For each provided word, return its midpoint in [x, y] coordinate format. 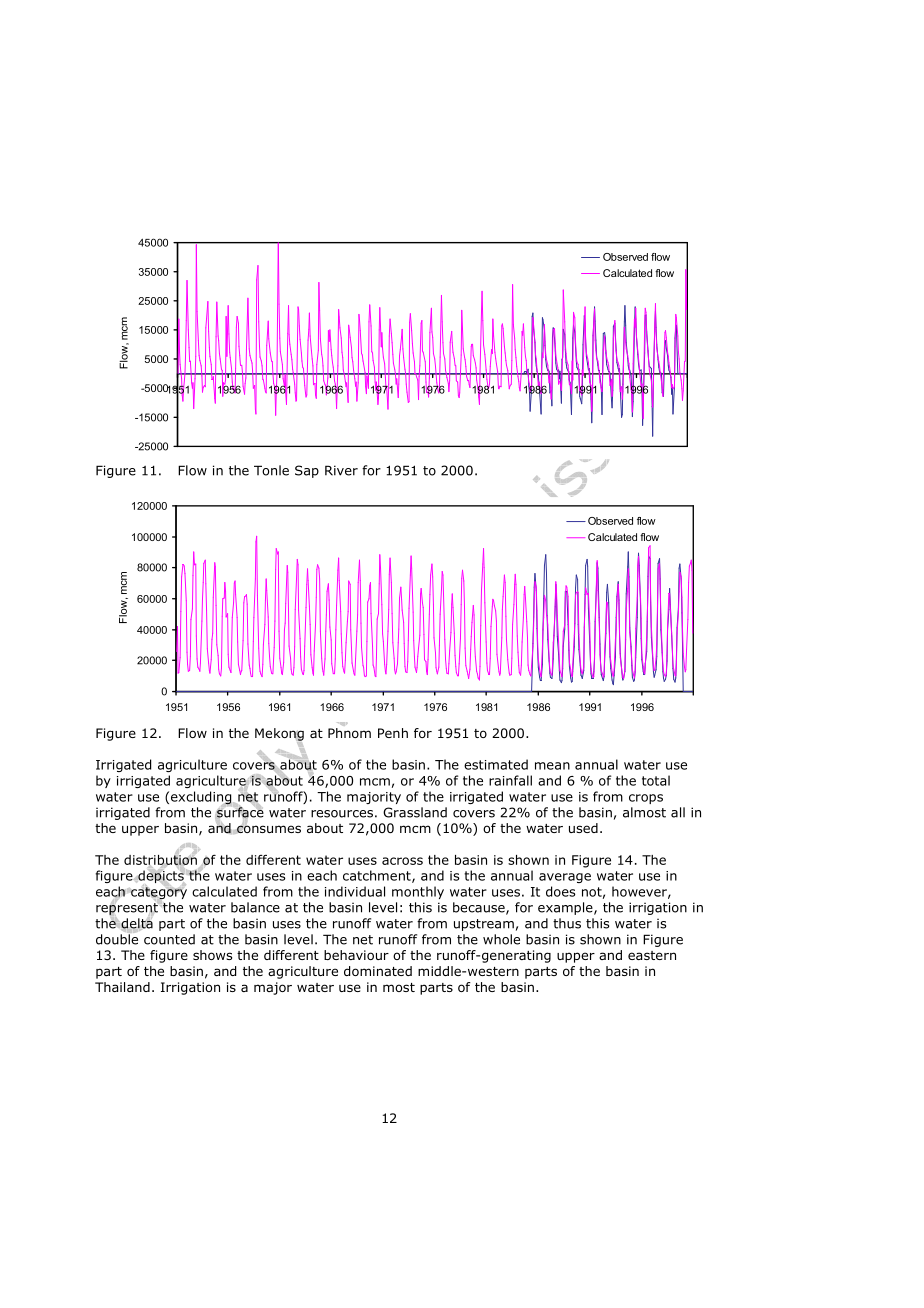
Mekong [279, 735]
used [583, 828]
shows [212, 955]
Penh [393, 733]
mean [552, 766]
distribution [160, 859]
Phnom [349, 733]
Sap [307, 471]
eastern [652, 955]
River [341, 470]
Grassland [415, 812]
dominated [378, 971]
